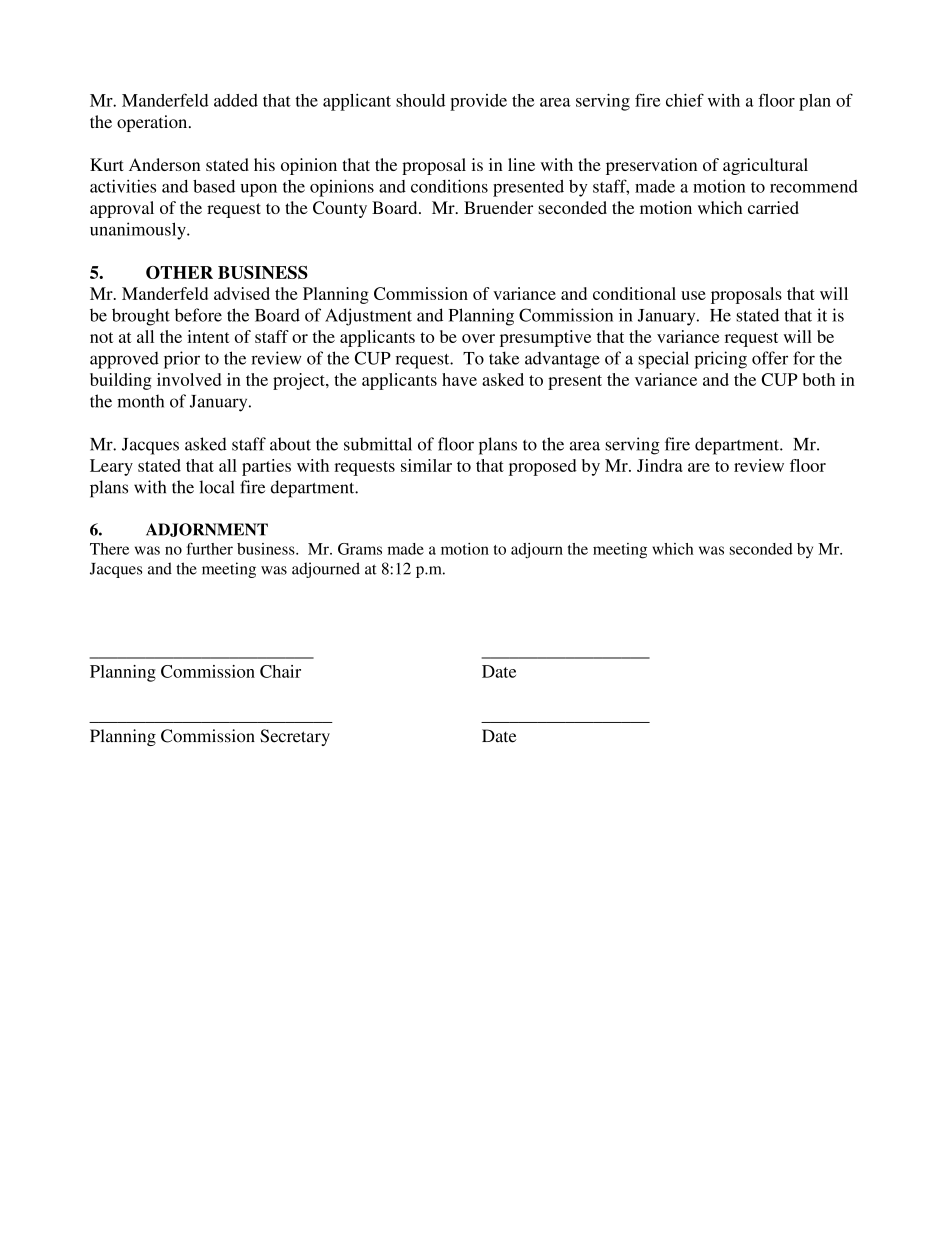 This page has width=952, height=1233. What do you see at coordinates (280, 671) in the page?
I see `Chair` at bounding box center [280, 671].
